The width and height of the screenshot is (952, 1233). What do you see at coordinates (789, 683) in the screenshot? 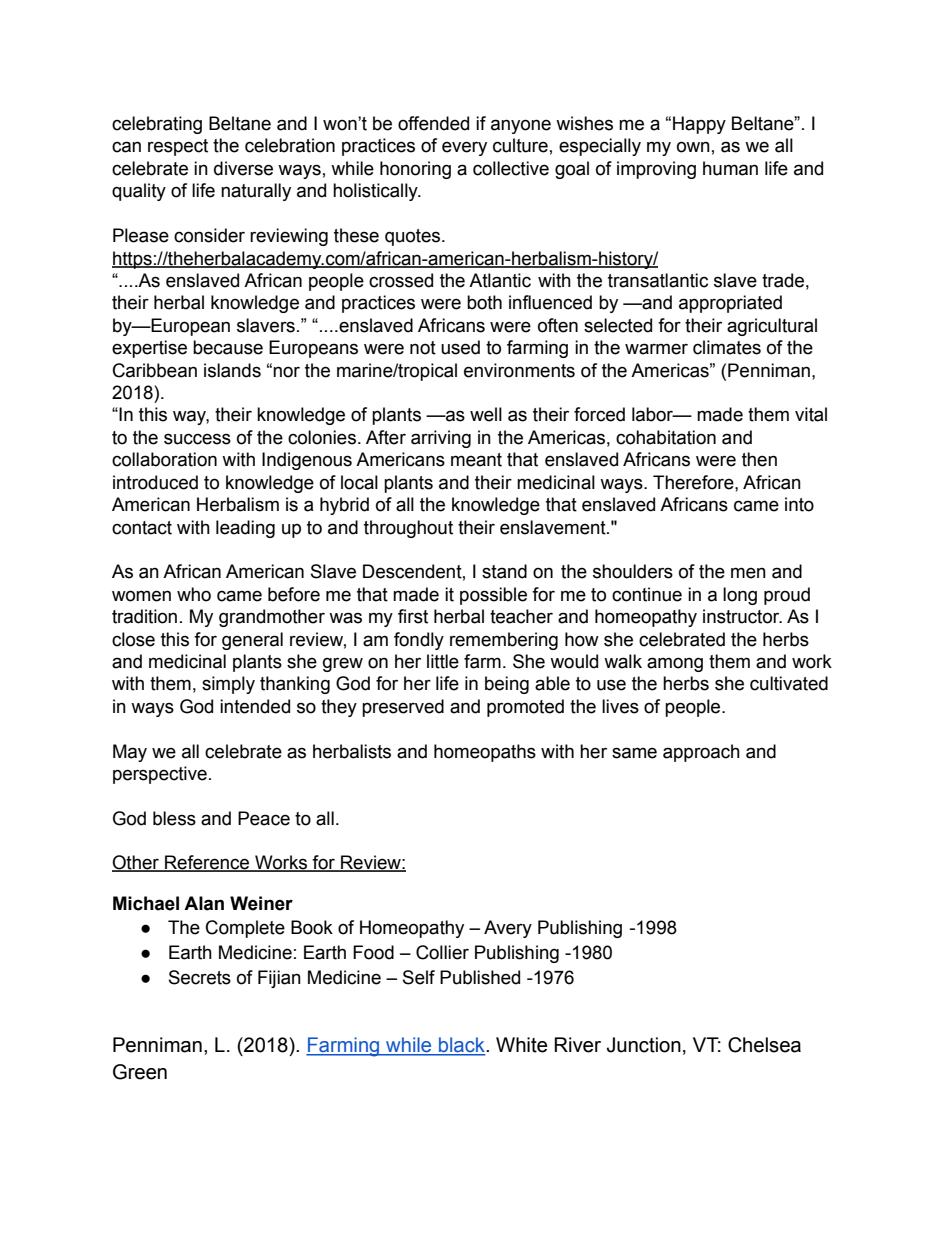
I see `cultivated` at bounding box center [789, 683].
